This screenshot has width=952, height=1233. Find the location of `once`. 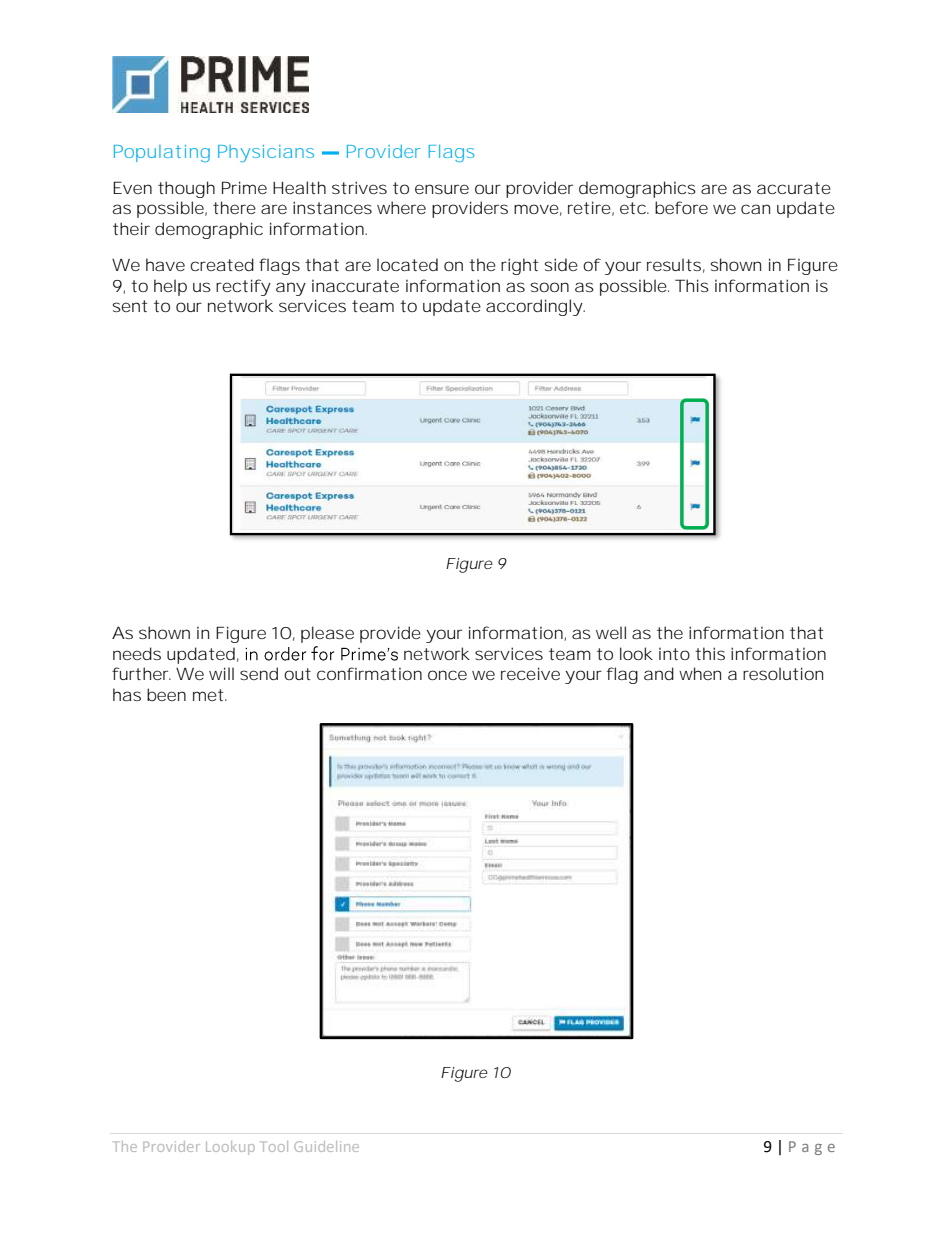

once is located at coordinates (447, 675).
